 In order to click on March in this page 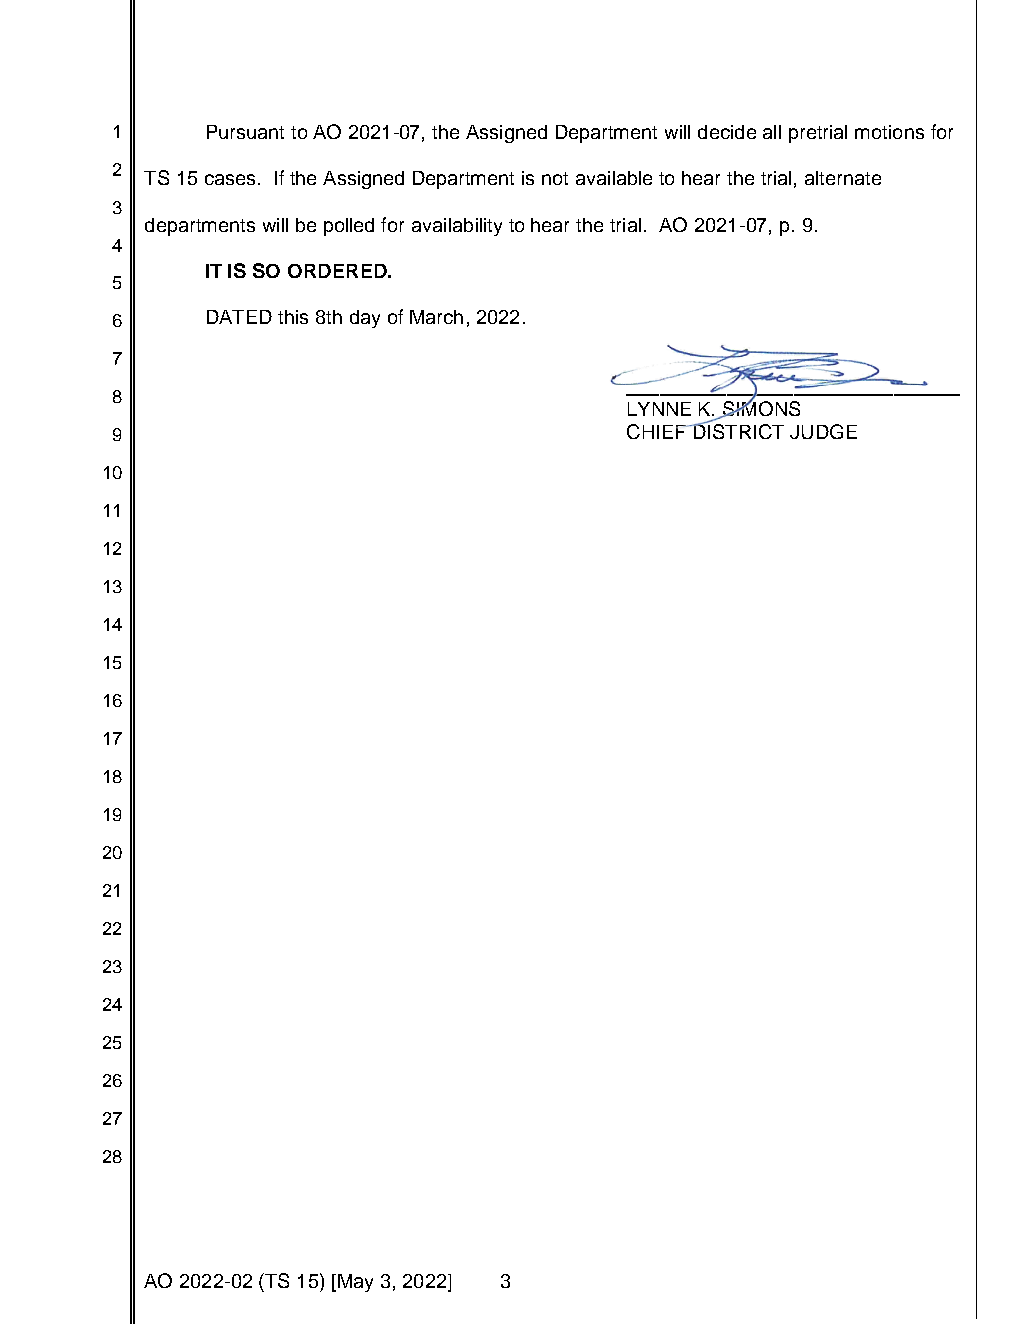, I will do `click(436, 317)`.
